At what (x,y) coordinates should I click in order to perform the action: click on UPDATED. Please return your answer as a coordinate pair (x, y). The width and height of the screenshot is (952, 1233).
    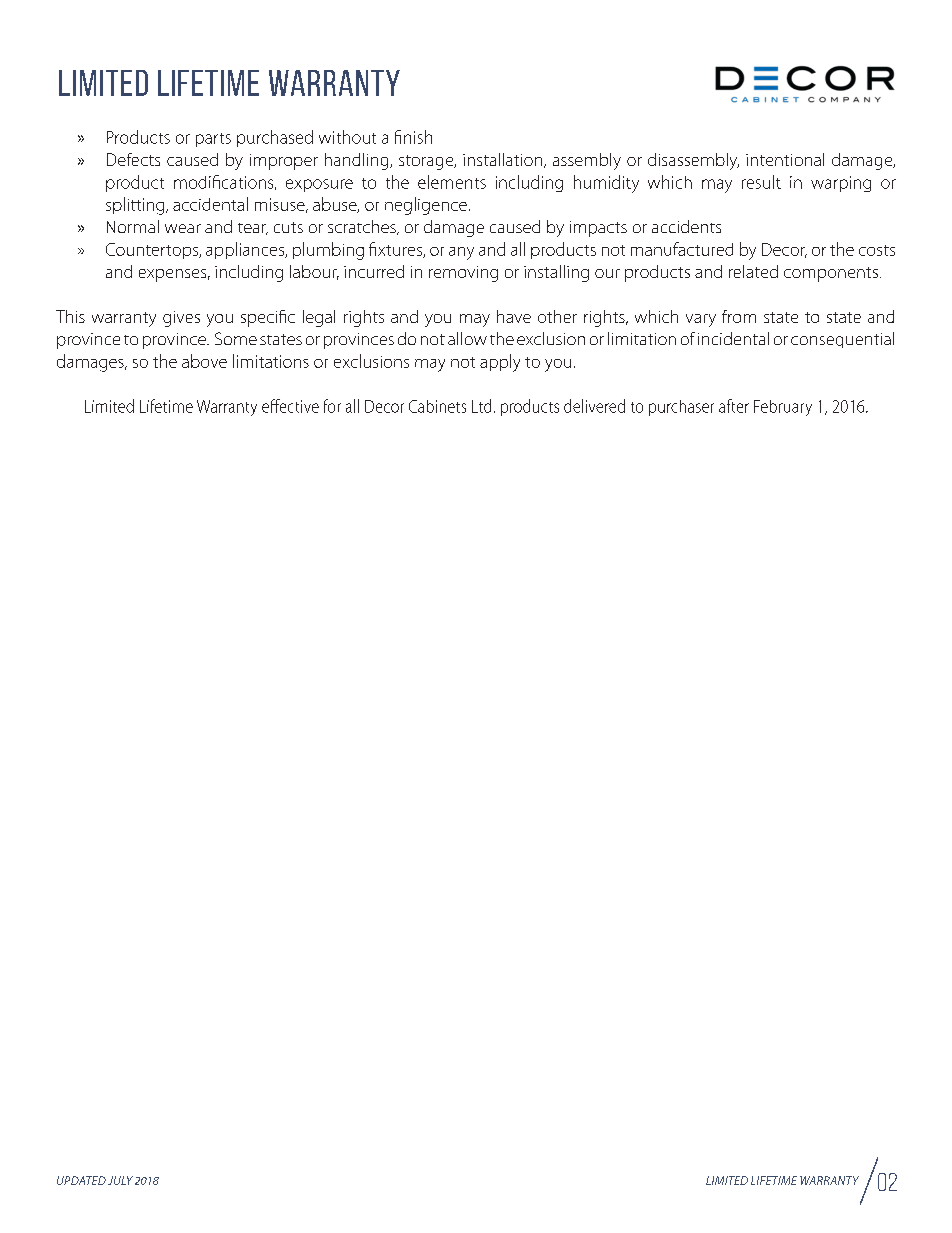
    Looking at the image, I should click on (81, 1180).
